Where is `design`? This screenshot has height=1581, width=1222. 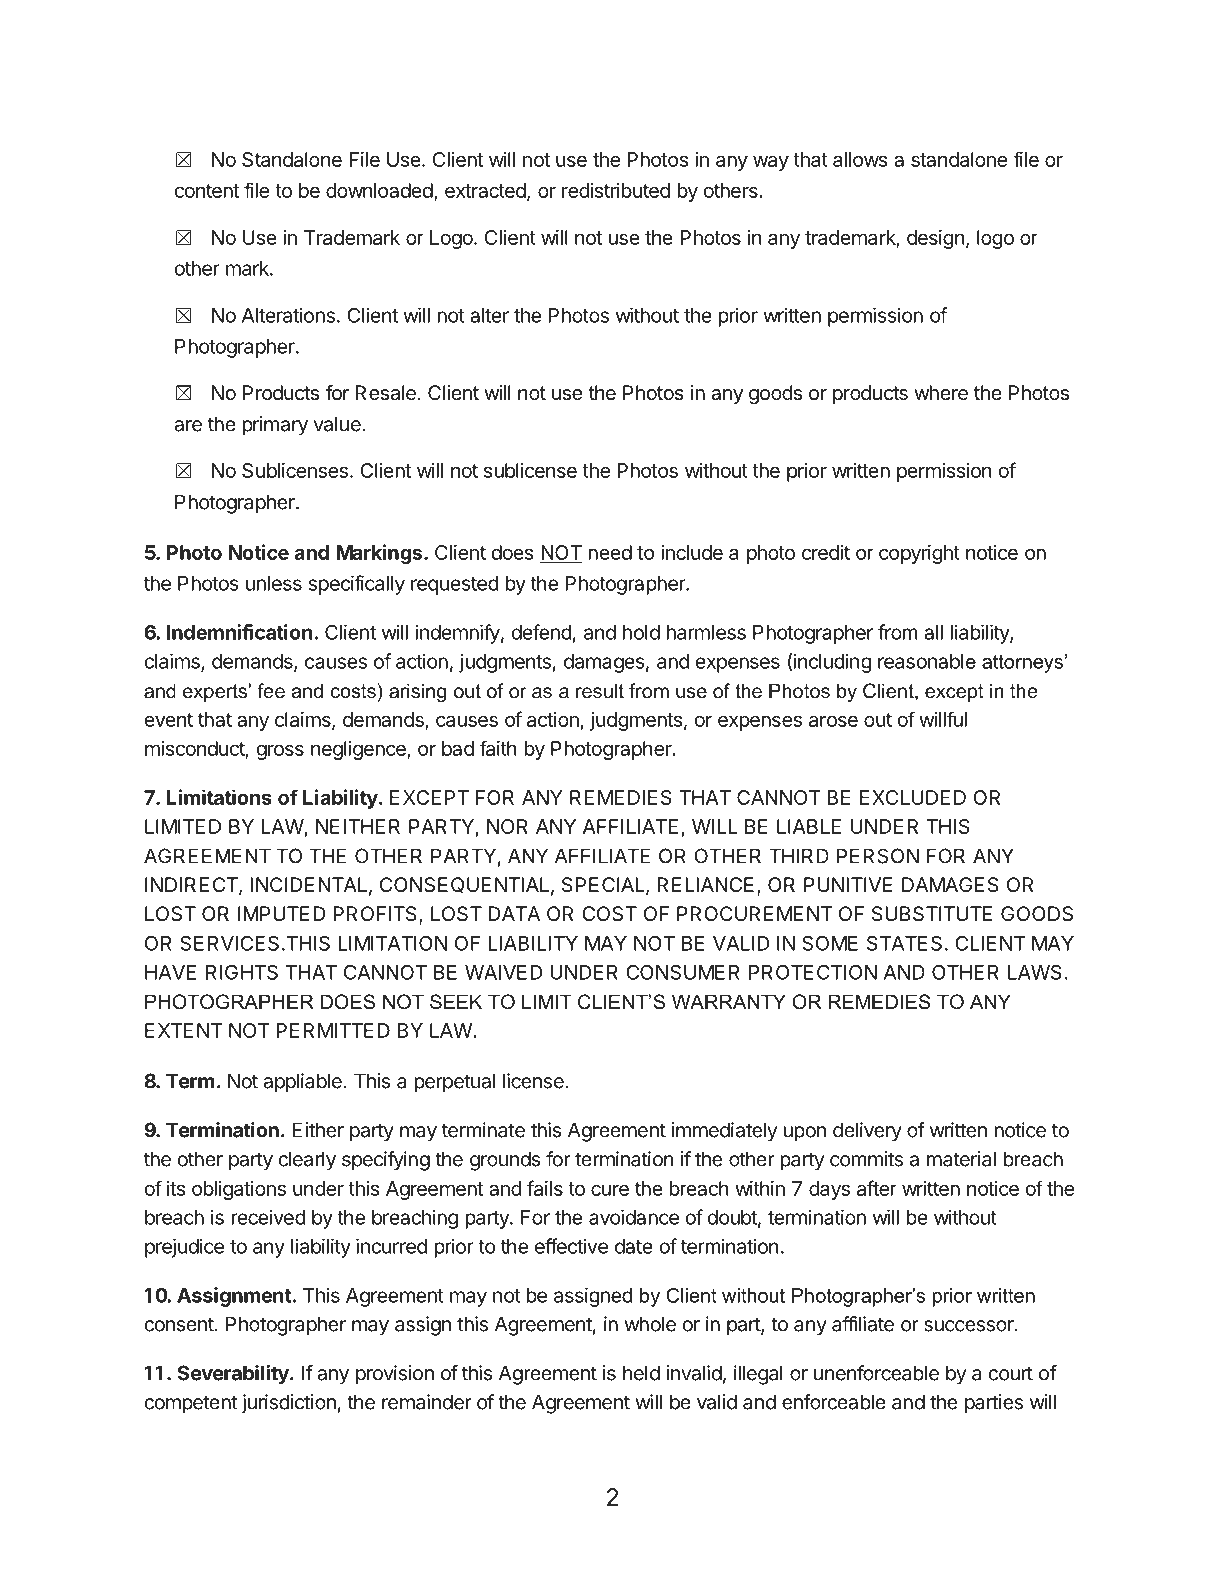 design is located at coordinates (936, 239).
